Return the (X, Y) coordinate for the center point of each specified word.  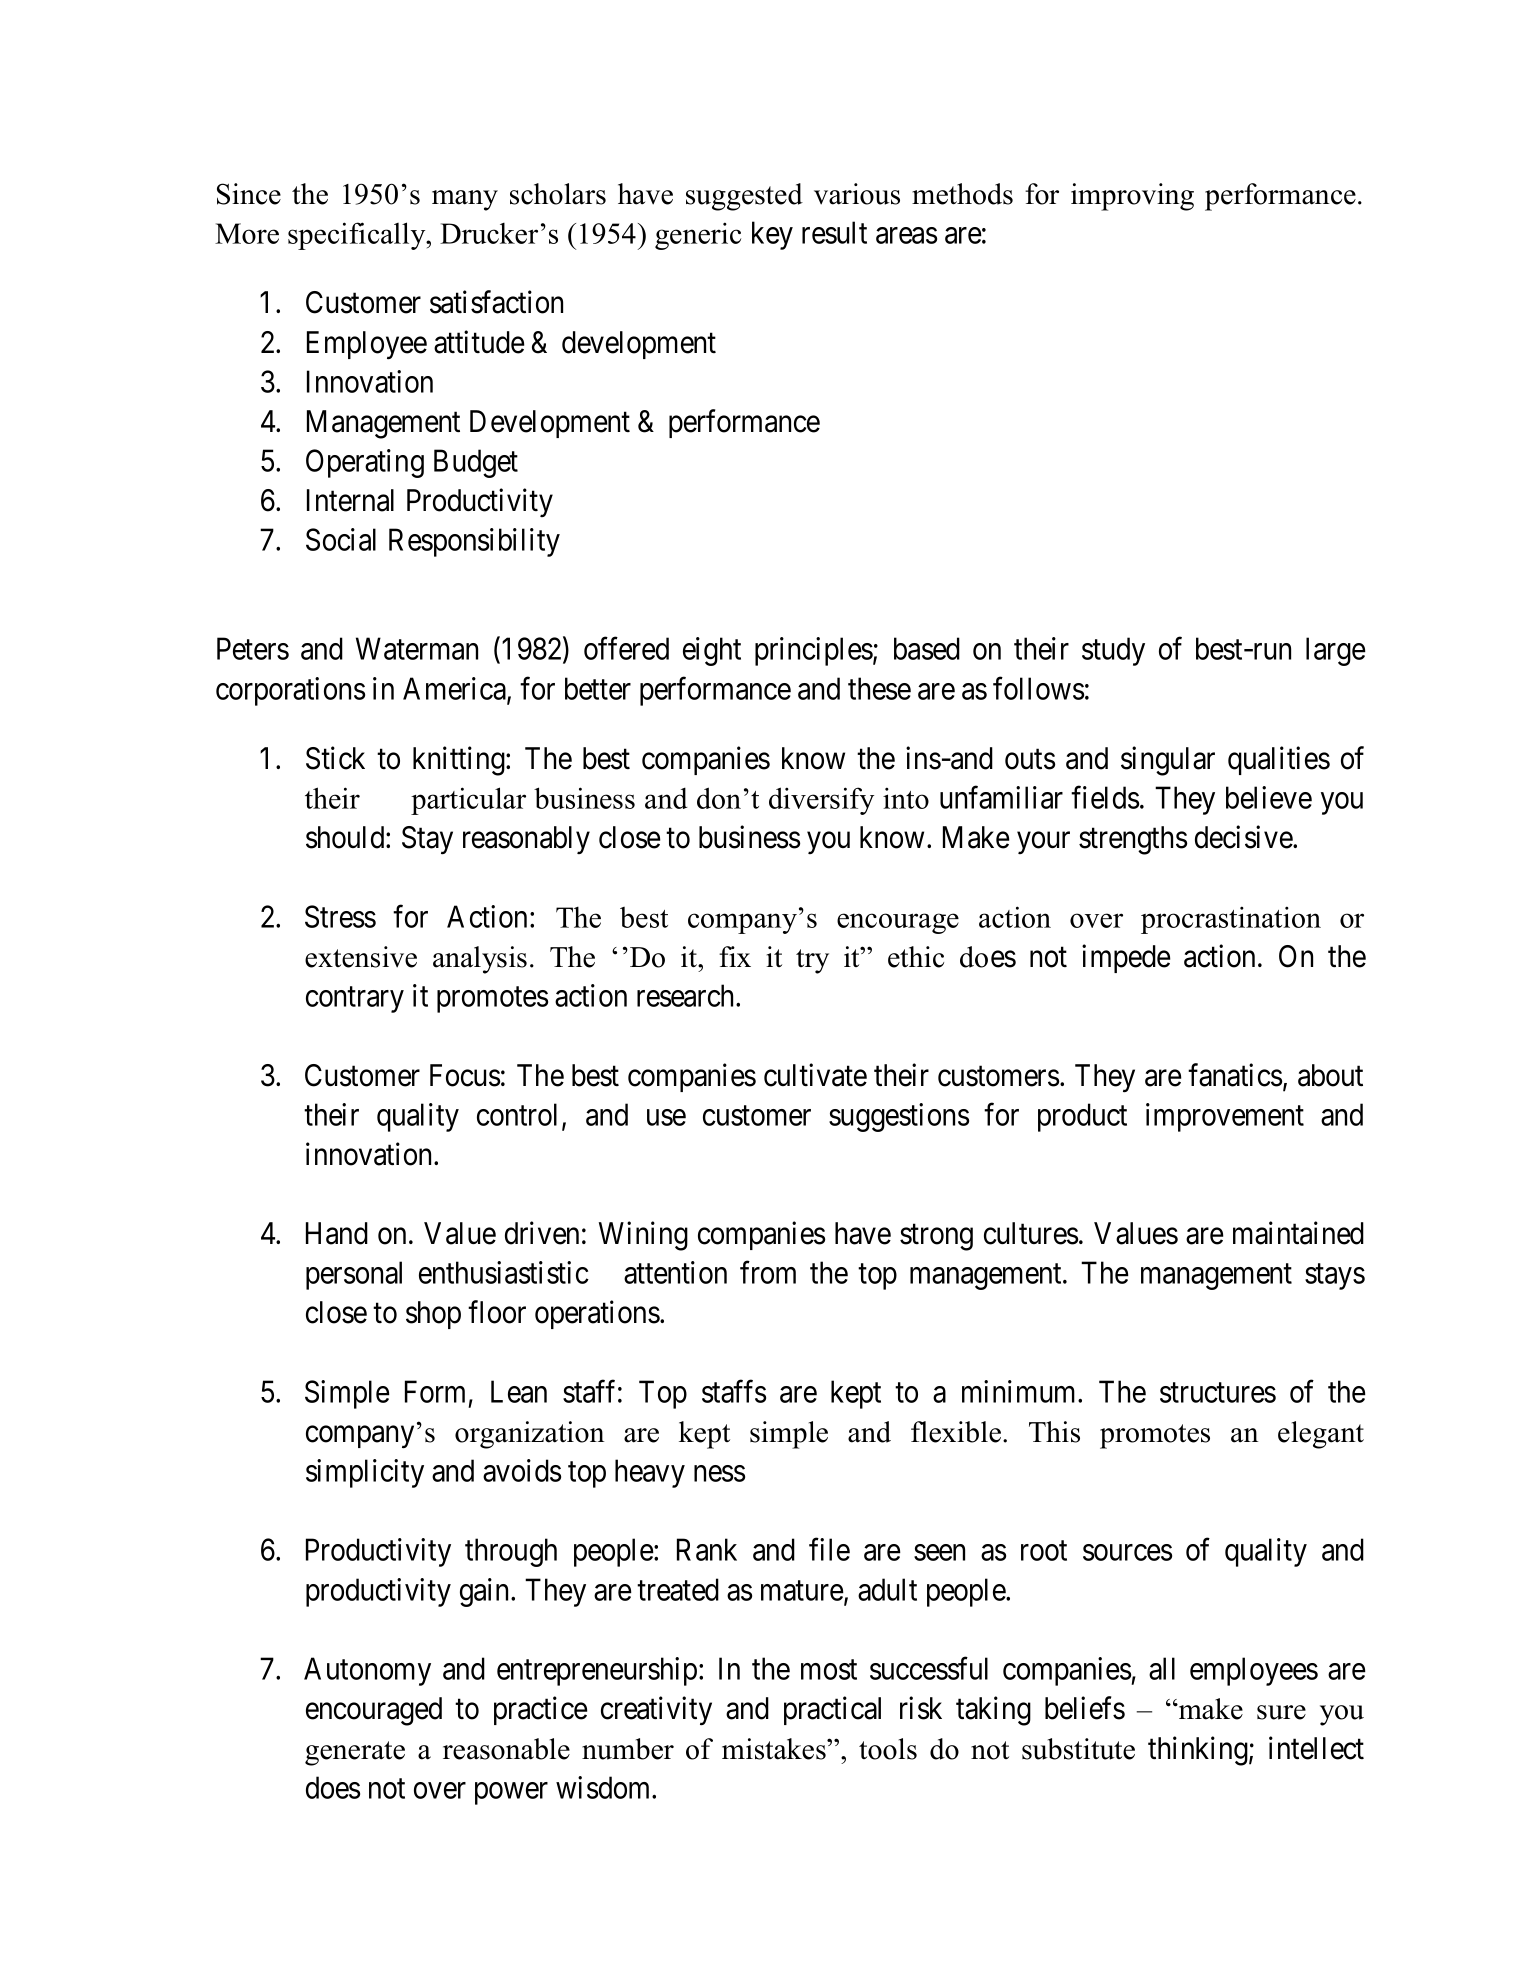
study (1113, 651)
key (772, 235)
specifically (358, 236)
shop (433, 1315)
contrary (355, 1000)
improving (1132, 197)
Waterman (417, 649)
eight (712, 651)
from (768, 1272)
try (812, 961)
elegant (1321, 1435)
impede (1126, 958)
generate (355, 1753)
